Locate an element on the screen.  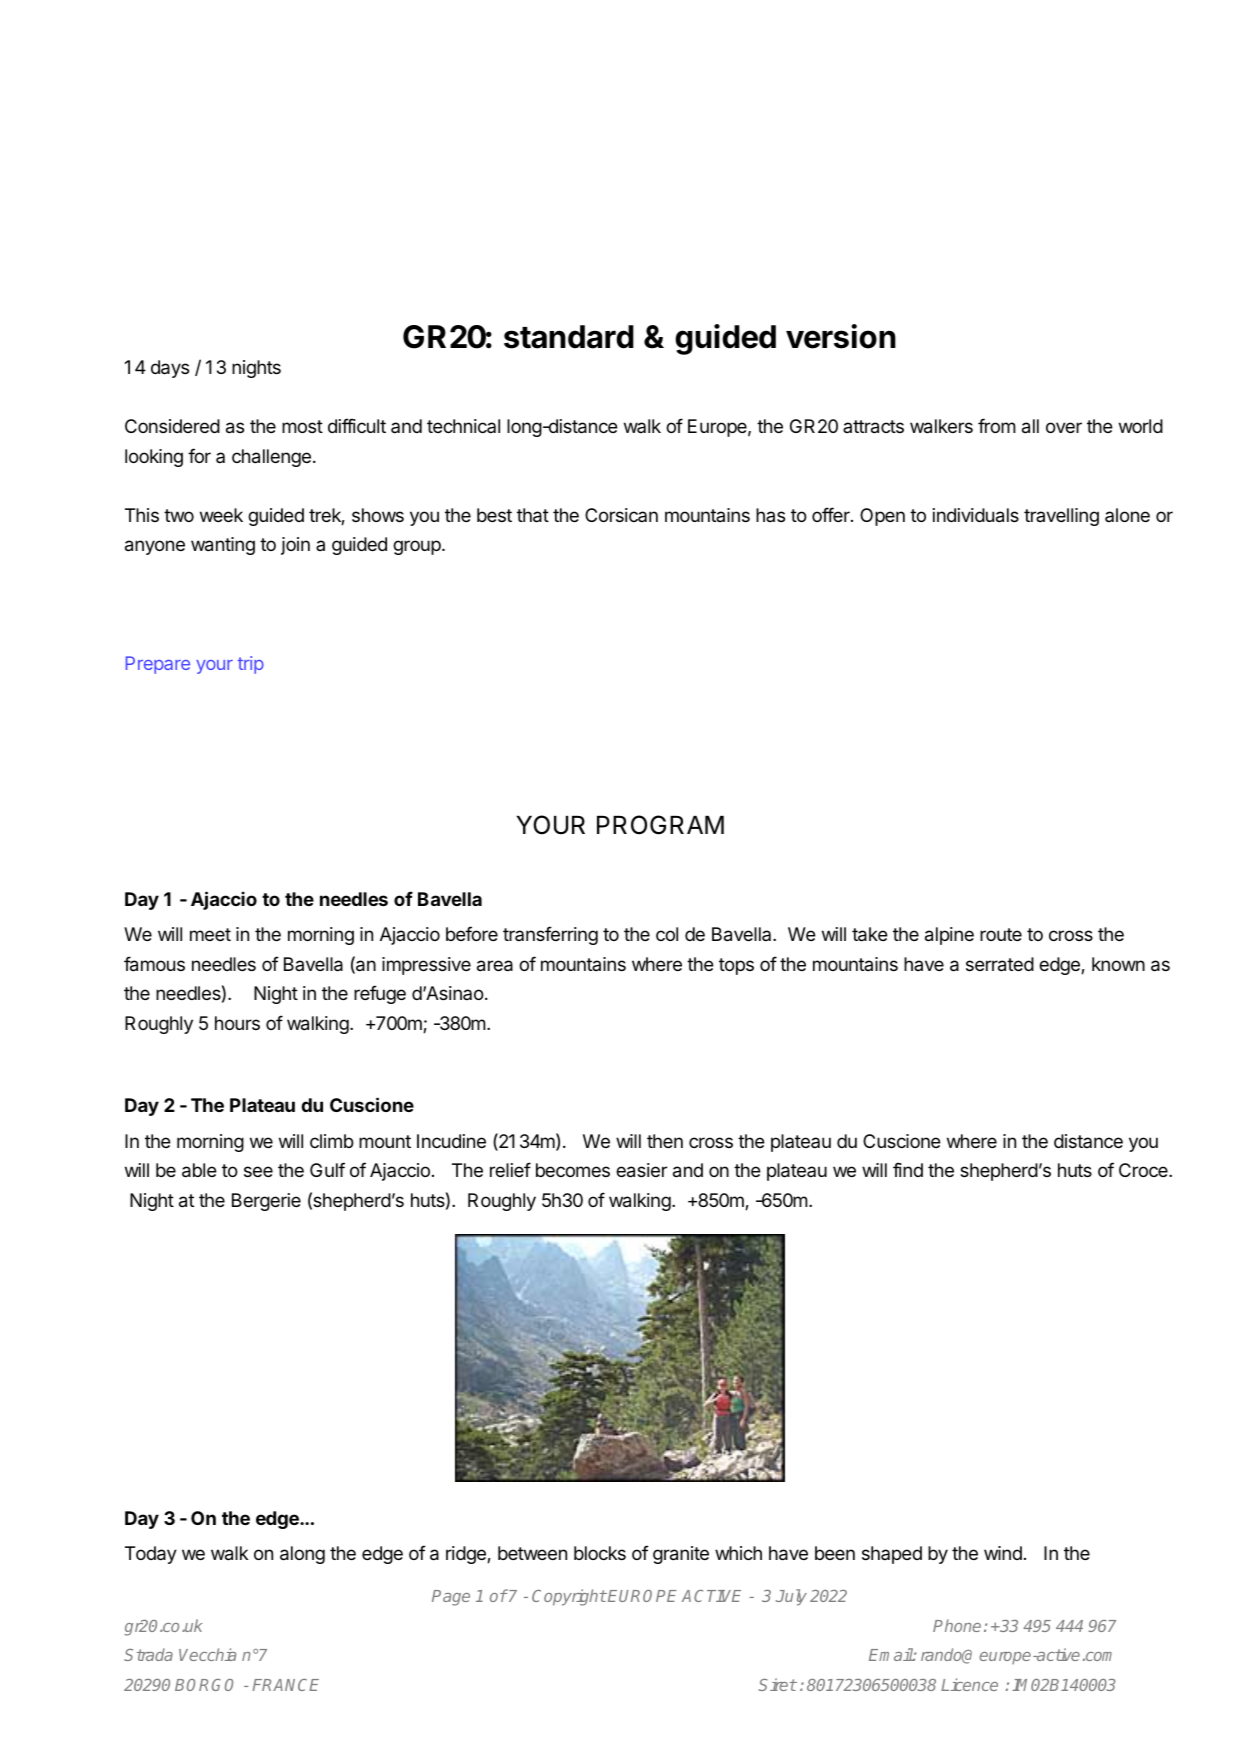
route is located at coordinates (1001, 934).
